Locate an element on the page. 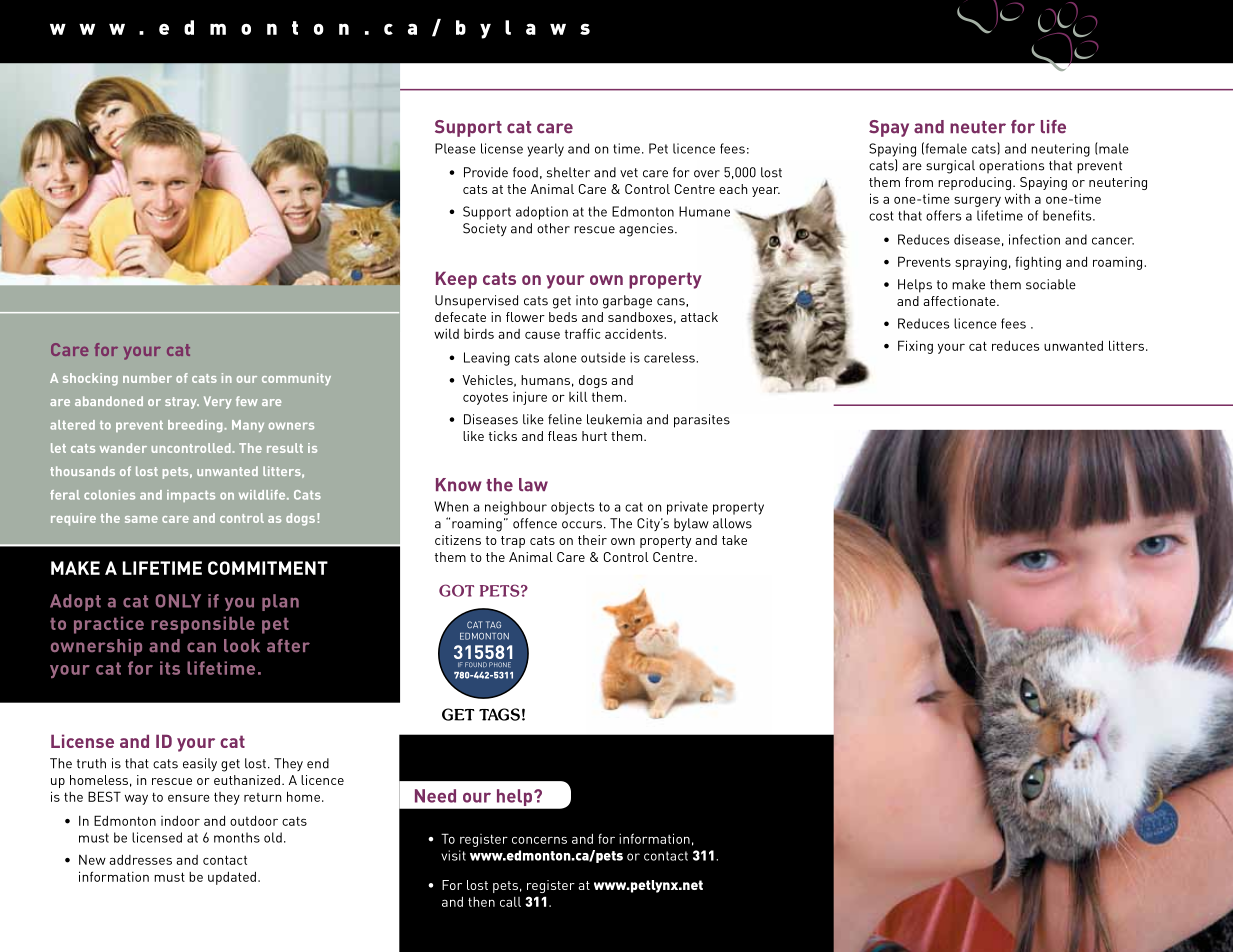 The image size is (1233, 952). operations is located at coordinates (1011, 166).
